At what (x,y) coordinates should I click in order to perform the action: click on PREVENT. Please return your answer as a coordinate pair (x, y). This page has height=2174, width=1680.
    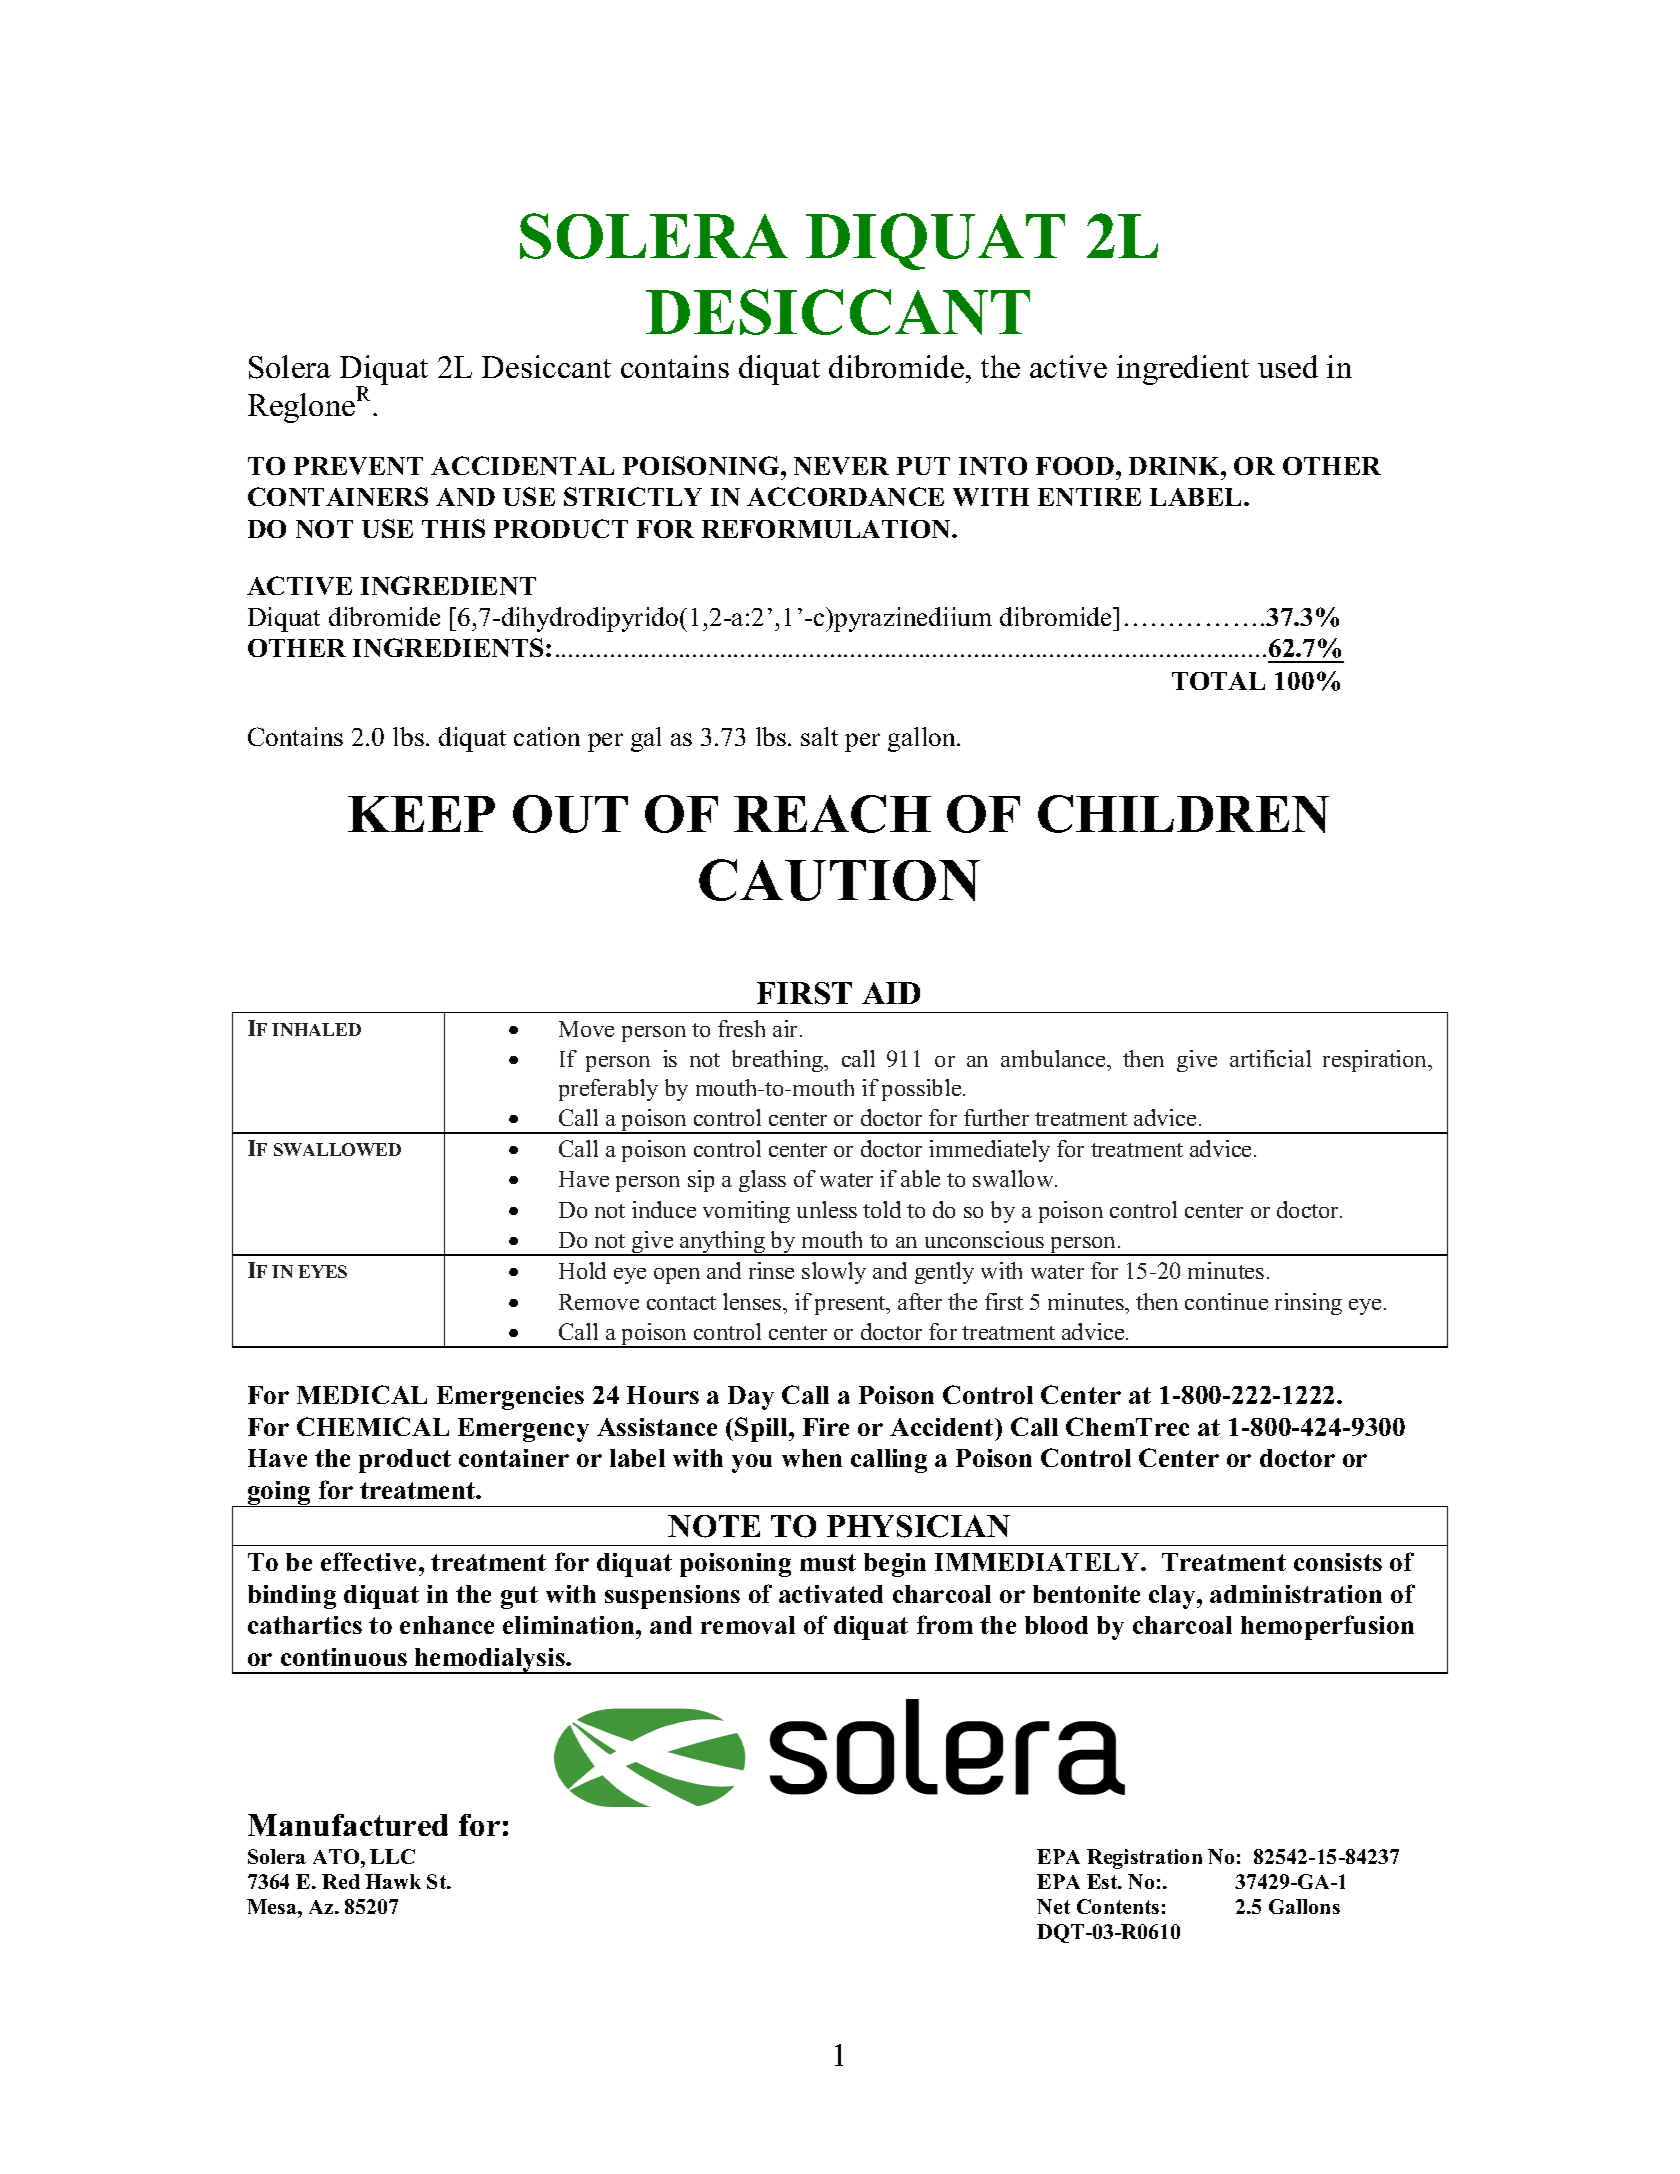
    Looking at the image, I should click on (358, 466).
